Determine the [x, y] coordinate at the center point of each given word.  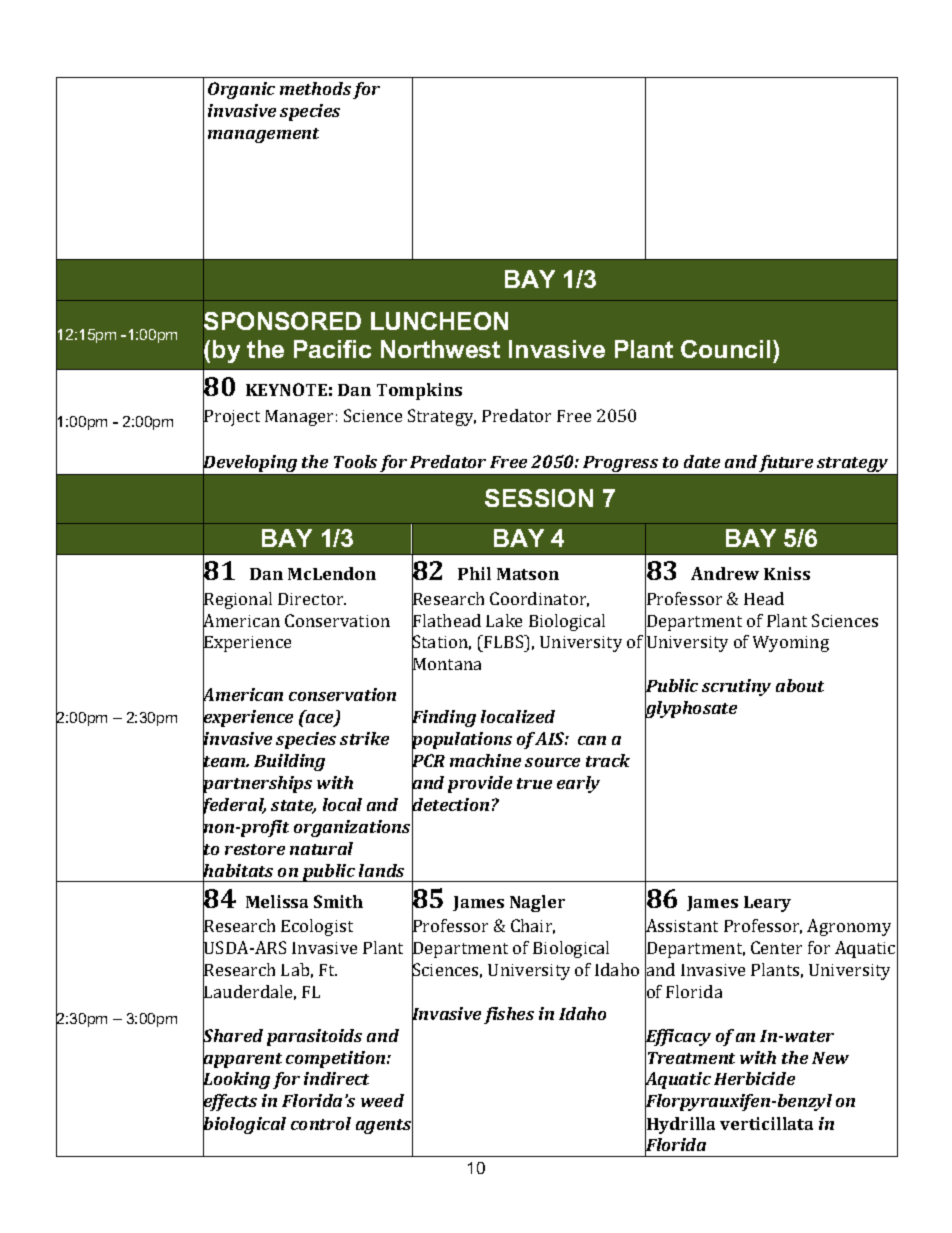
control [321, 1123]
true [534, 783]
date [702, 461]
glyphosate [691, 710]
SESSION [539, 498]
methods [315, 88]
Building [289, 762]
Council [725, 349]
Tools [355, 461]
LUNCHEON [439, 321]
